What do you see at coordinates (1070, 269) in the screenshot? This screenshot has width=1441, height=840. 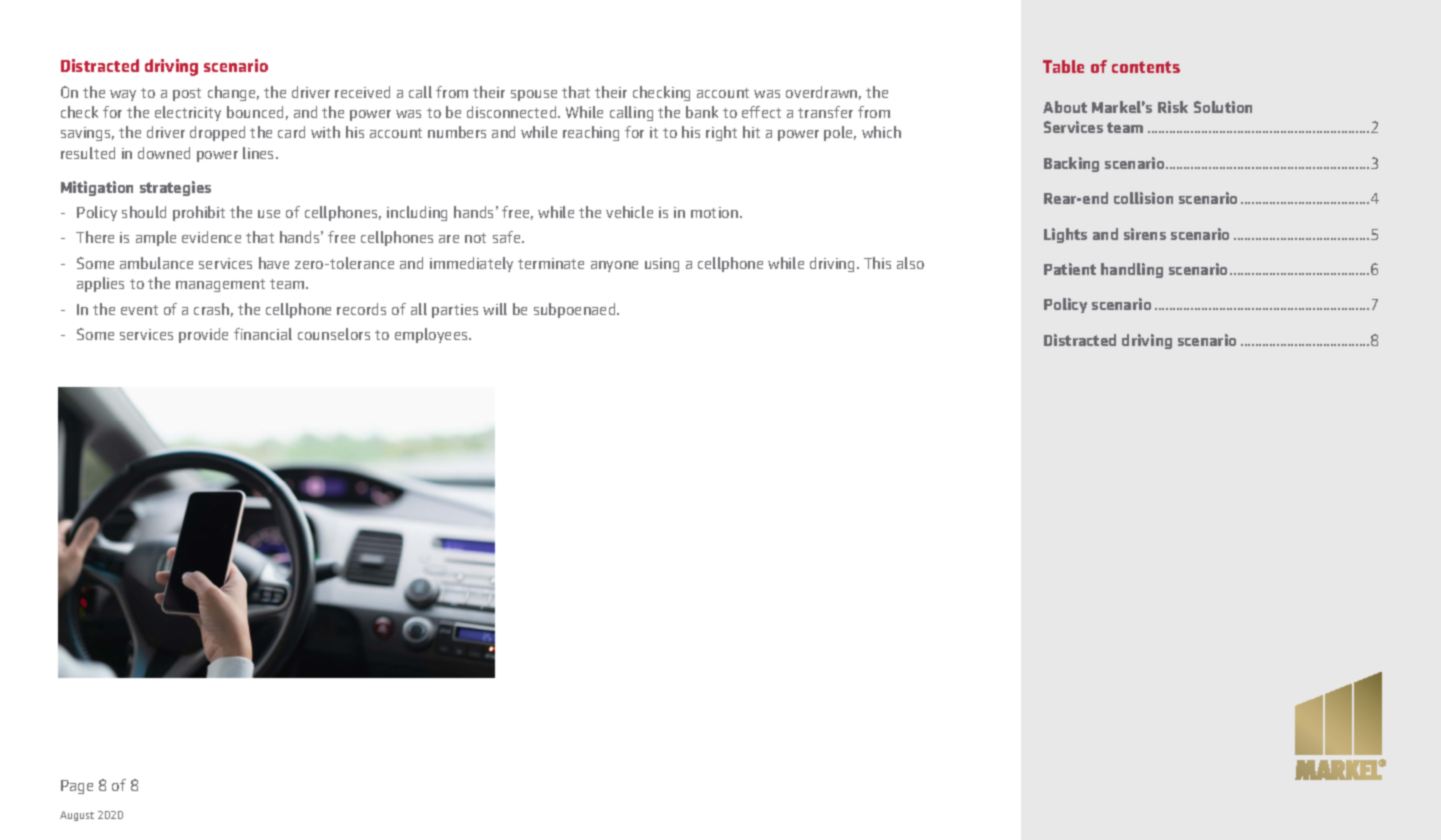 I see `Patient` at bounding box center [1070, 269].
